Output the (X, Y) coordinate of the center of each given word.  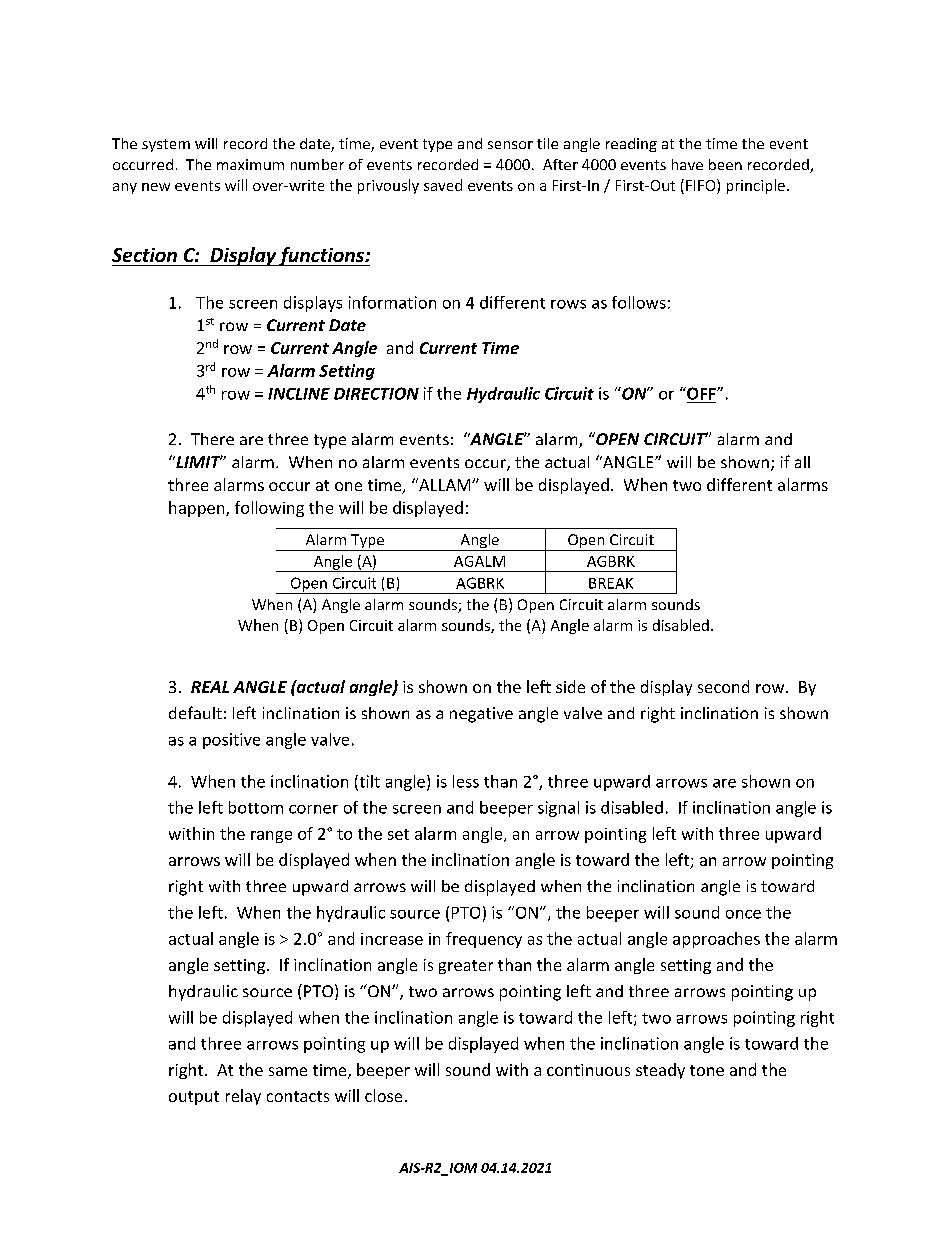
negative (481, 715)
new (156, 187)
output (194, 1098)
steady (660, 1071)
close (383, 1095)
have (687, 164)
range (271, 837)
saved (443, 185)
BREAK (611, 583)
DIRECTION (376, 393)
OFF (701, 393)
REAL (210, 687)
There (212, 439)
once (743, 914)
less (466, 781)
